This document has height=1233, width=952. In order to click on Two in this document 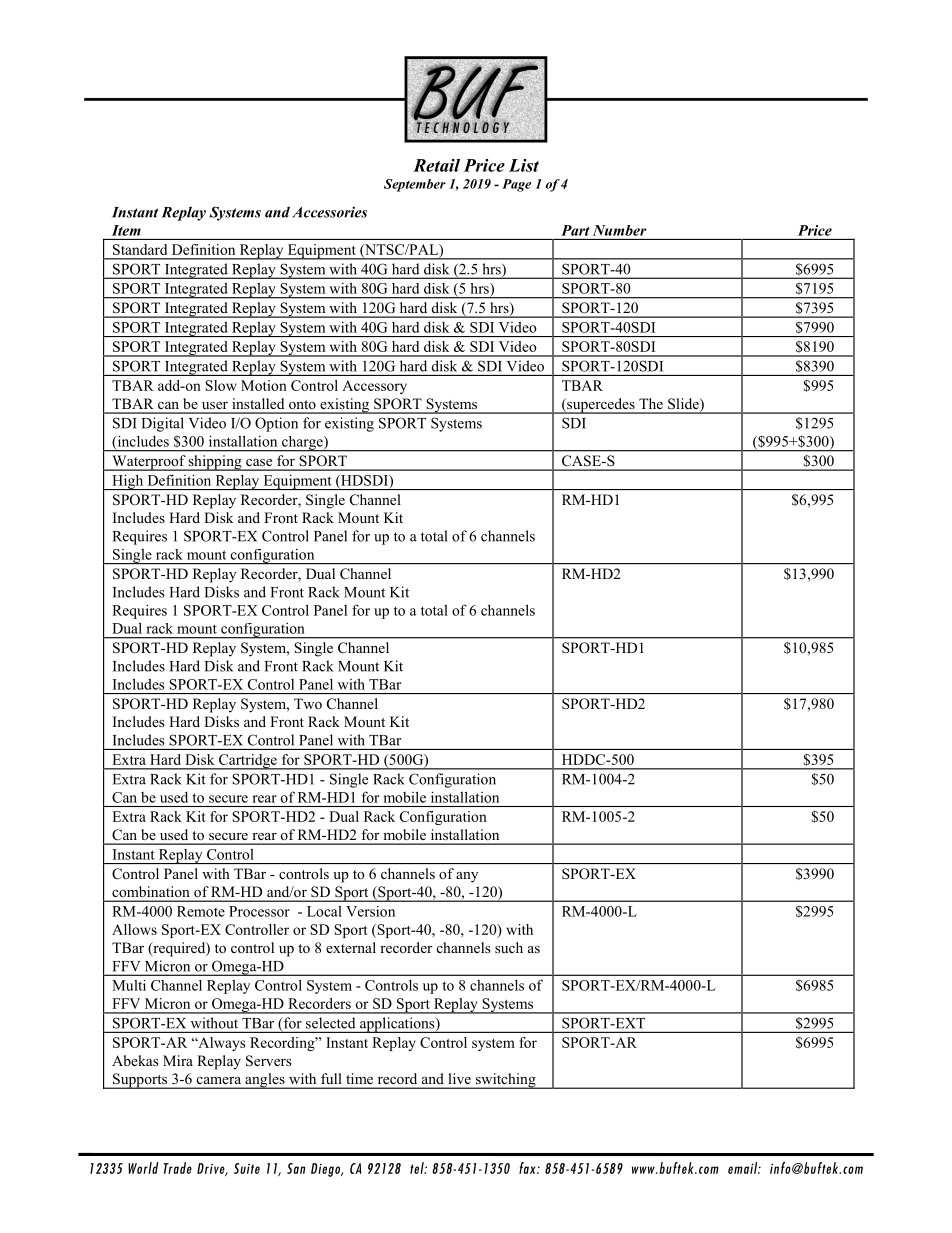, I will do `click(308, 703)`.
